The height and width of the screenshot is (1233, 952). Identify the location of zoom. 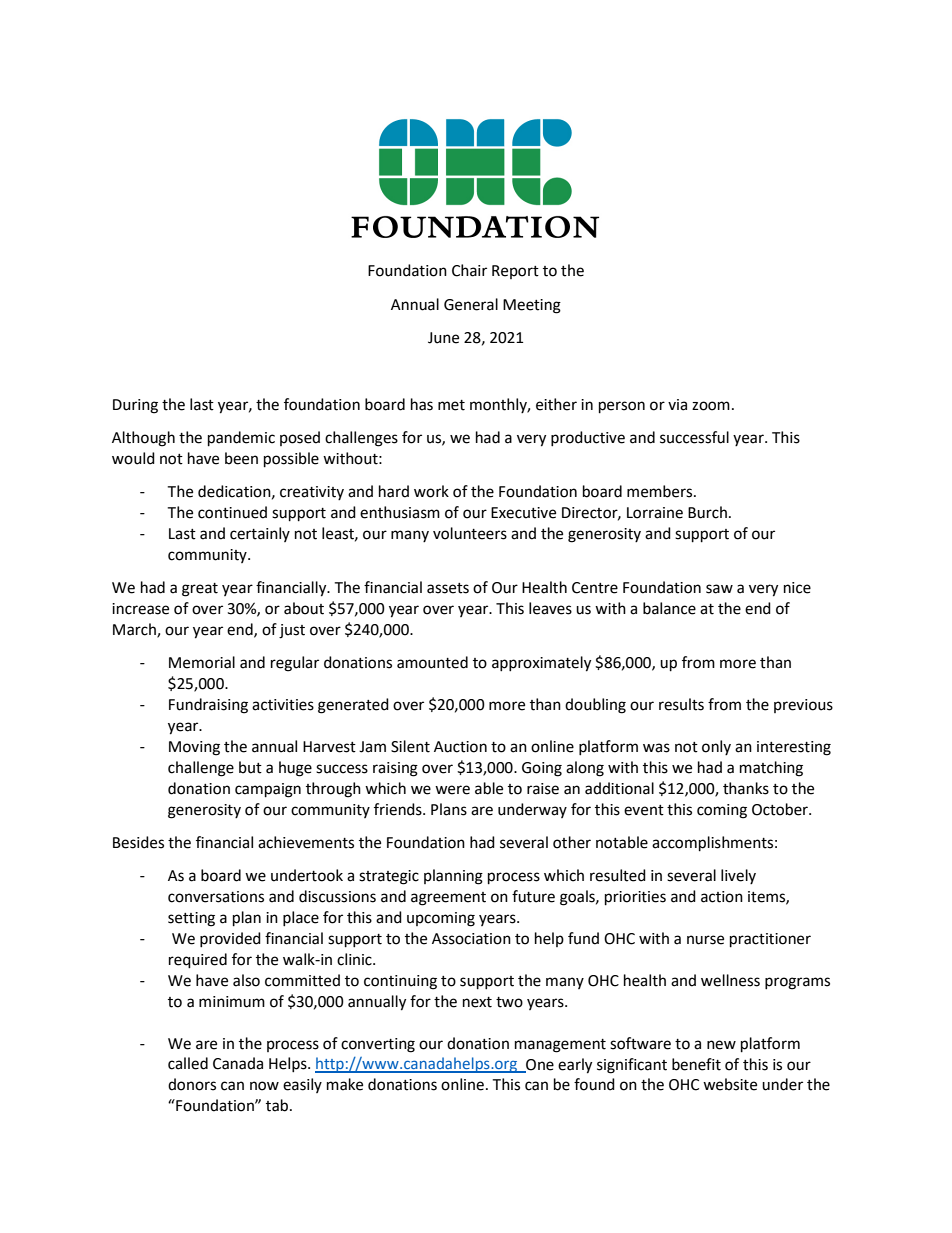
(711, 406).
